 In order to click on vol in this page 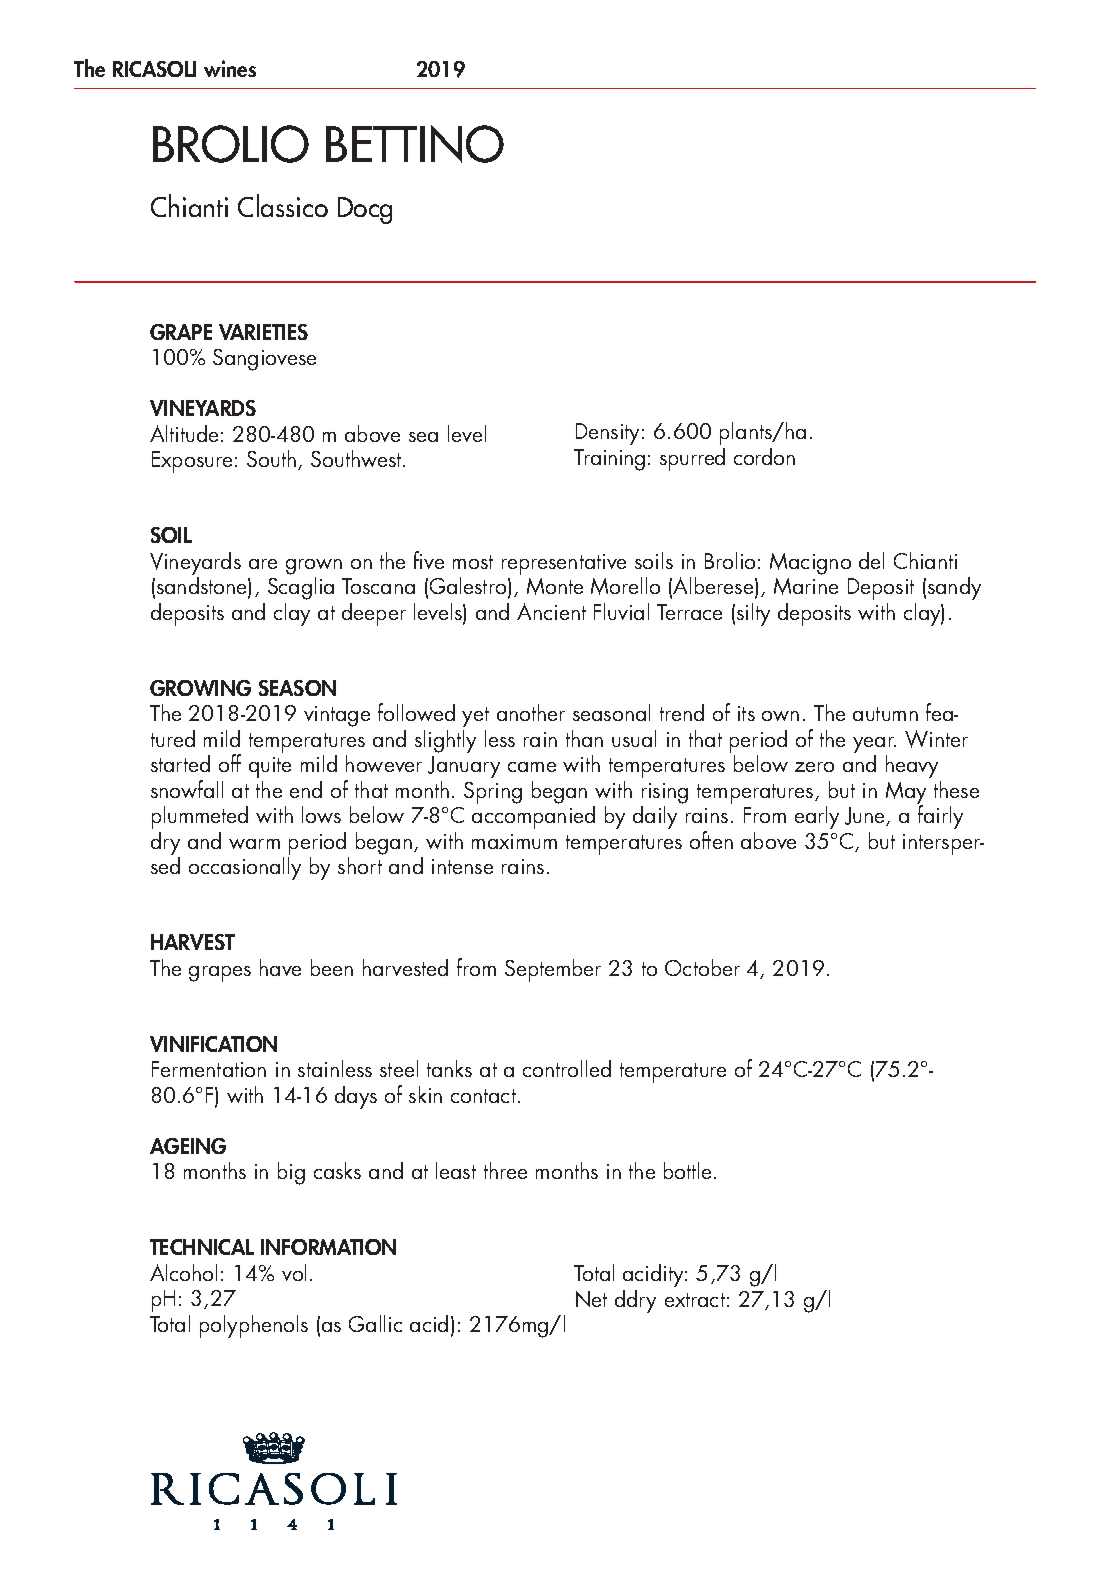, I will do `click(294, 1272)`.
